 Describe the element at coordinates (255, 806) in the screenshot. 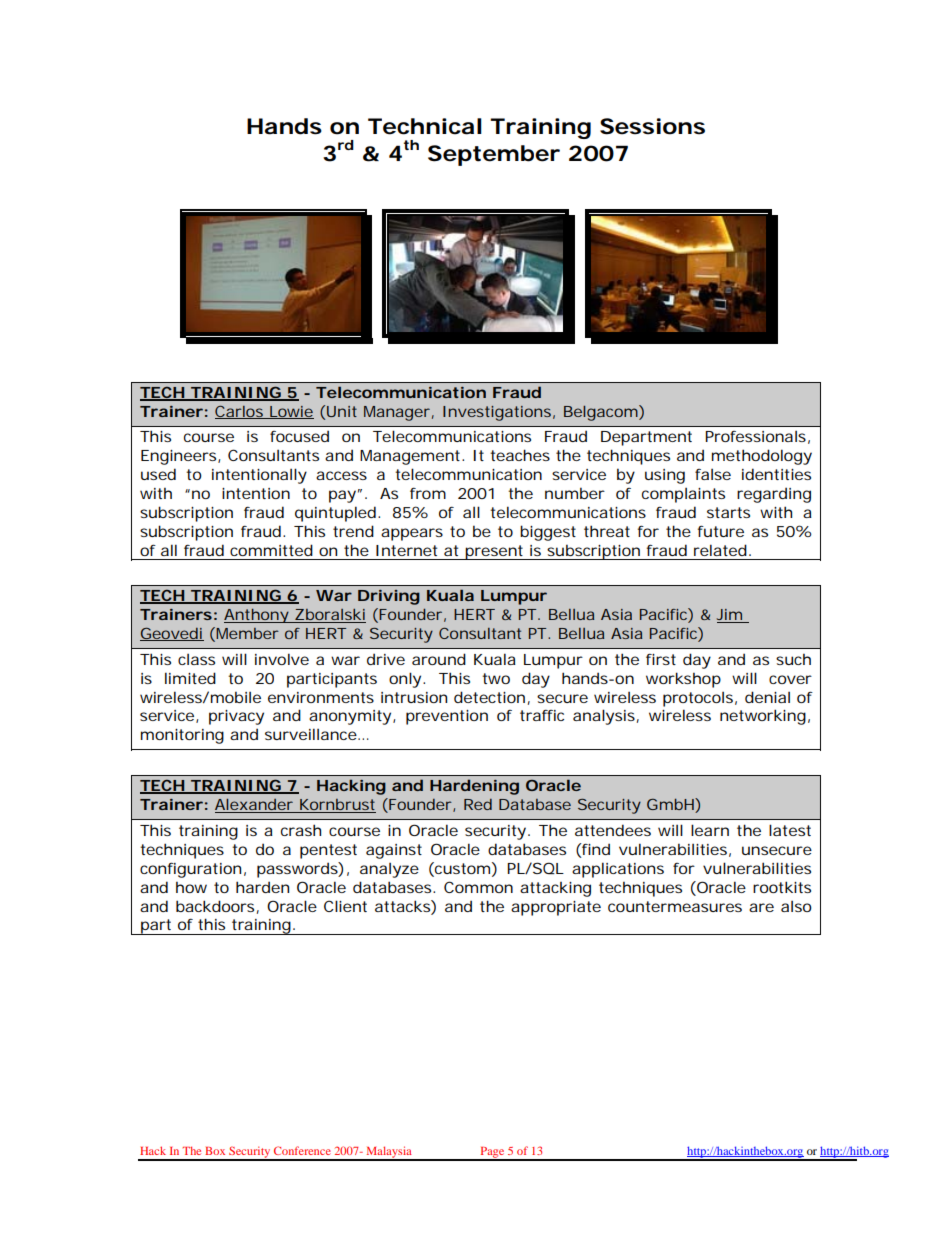

I see `Alexander` at that location.
